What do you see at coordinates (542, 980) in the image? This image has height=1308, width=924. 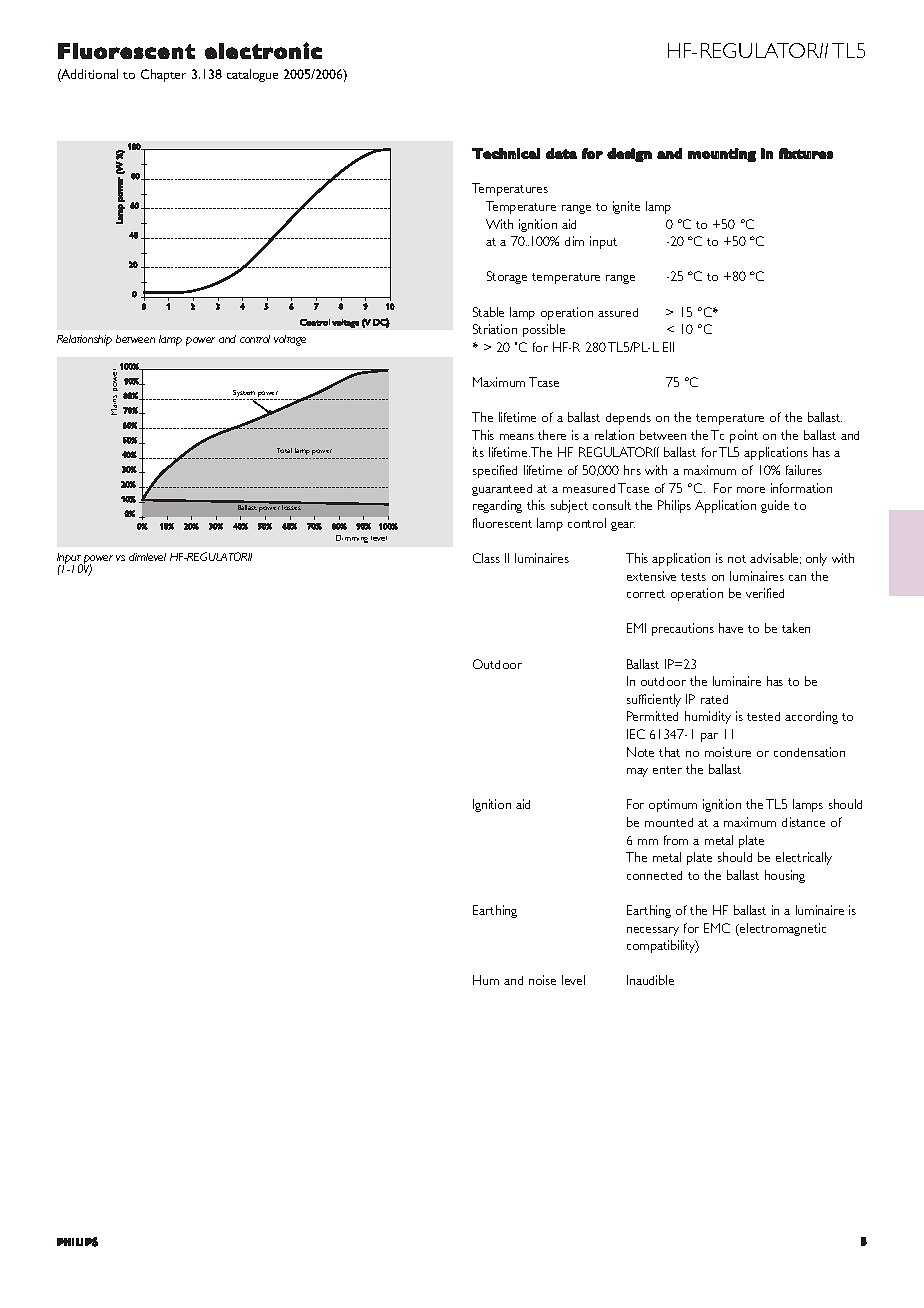 I see `noise` at bounding box center [542, 980].
